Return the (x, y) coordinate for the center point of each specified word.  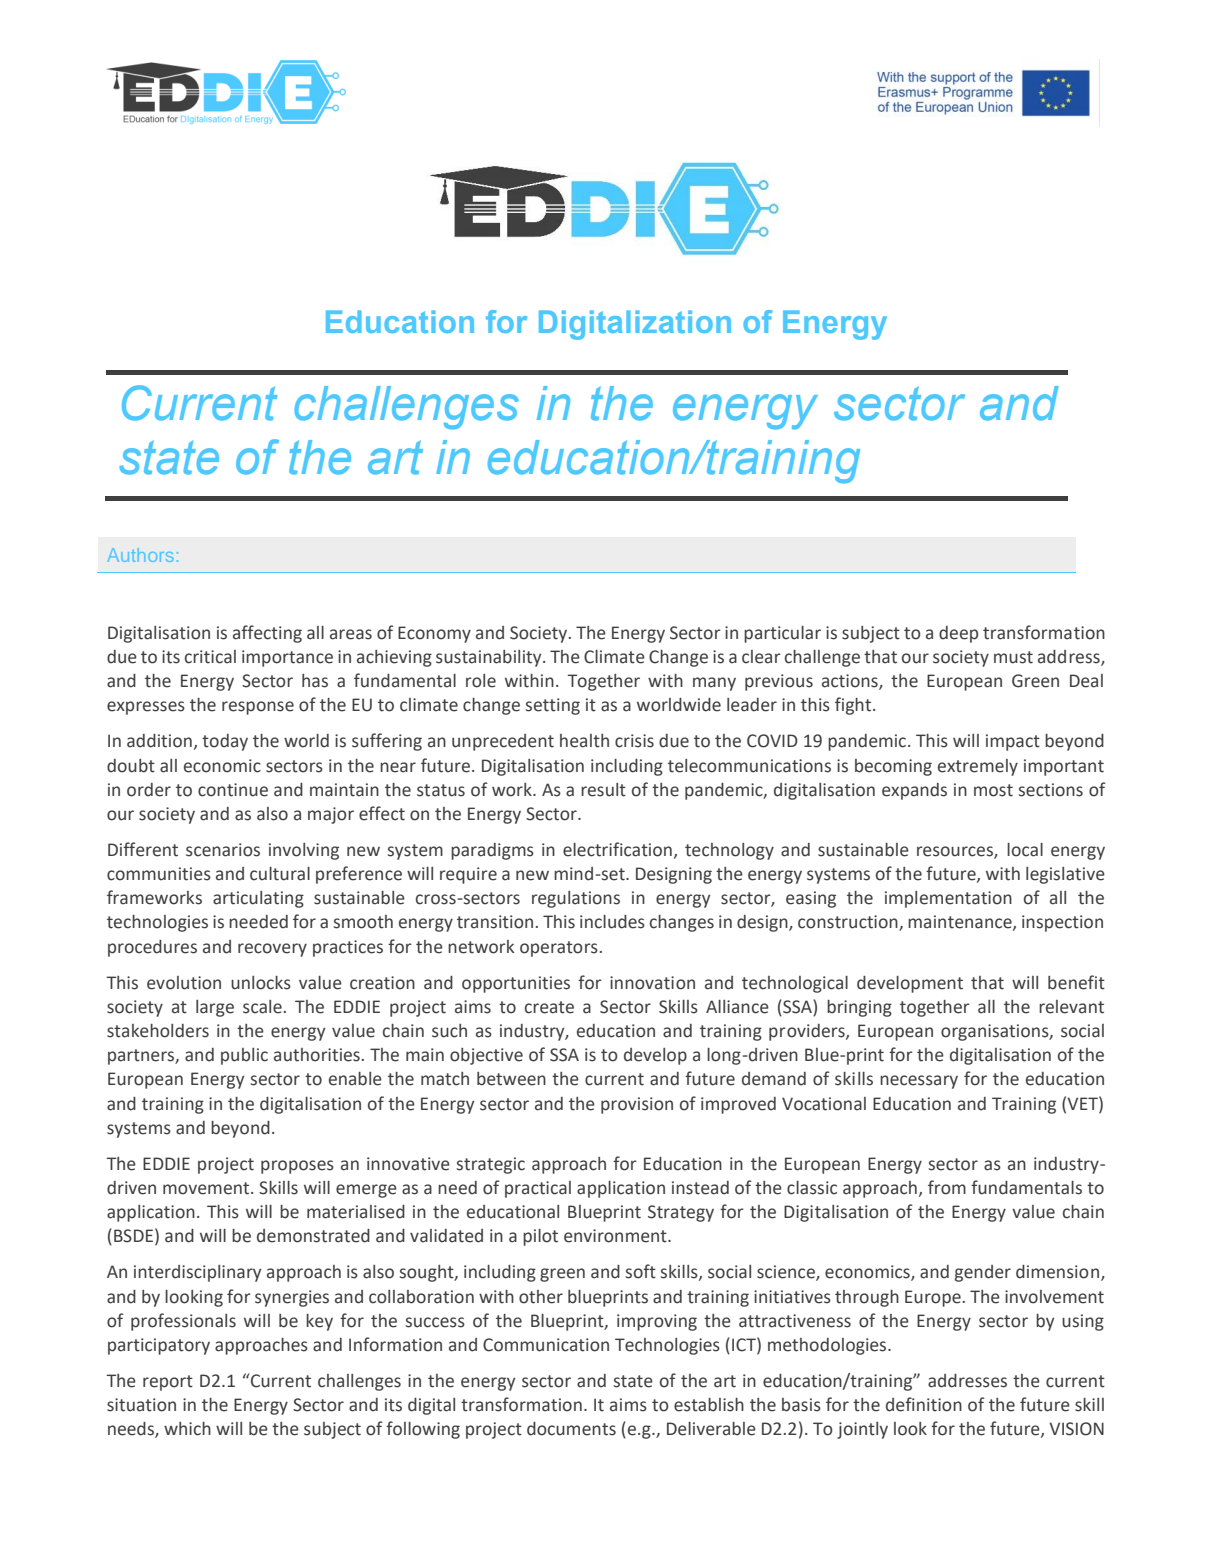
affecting (267, 634)
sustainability (490, 658)
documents (571, 1429)
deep (958, 634)
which (187, 1429)
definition (924, 1404)
